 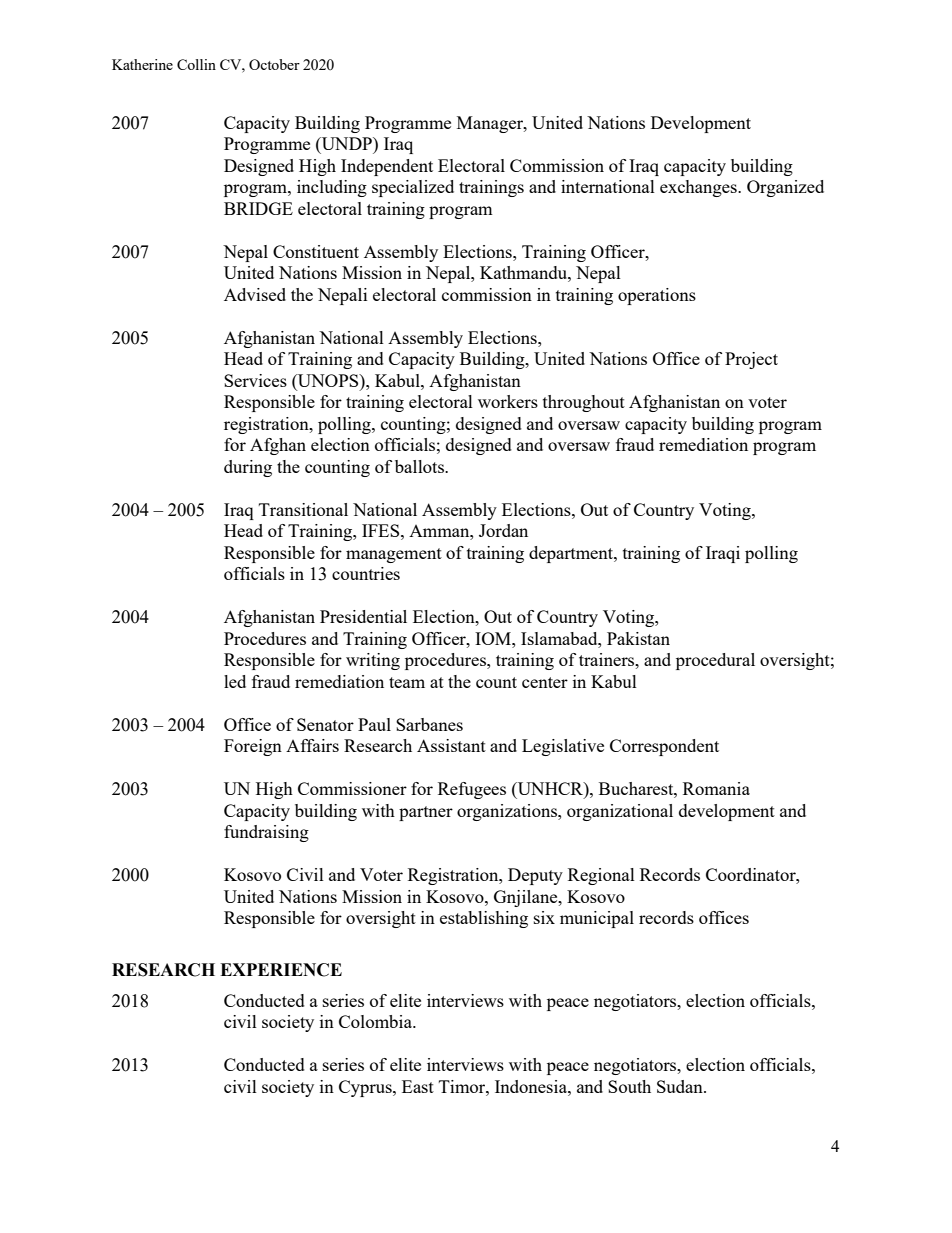 What do you see at coordinates (418, 1086) in the screenshot?
I see `East` at bounding box center [418, 1086].
